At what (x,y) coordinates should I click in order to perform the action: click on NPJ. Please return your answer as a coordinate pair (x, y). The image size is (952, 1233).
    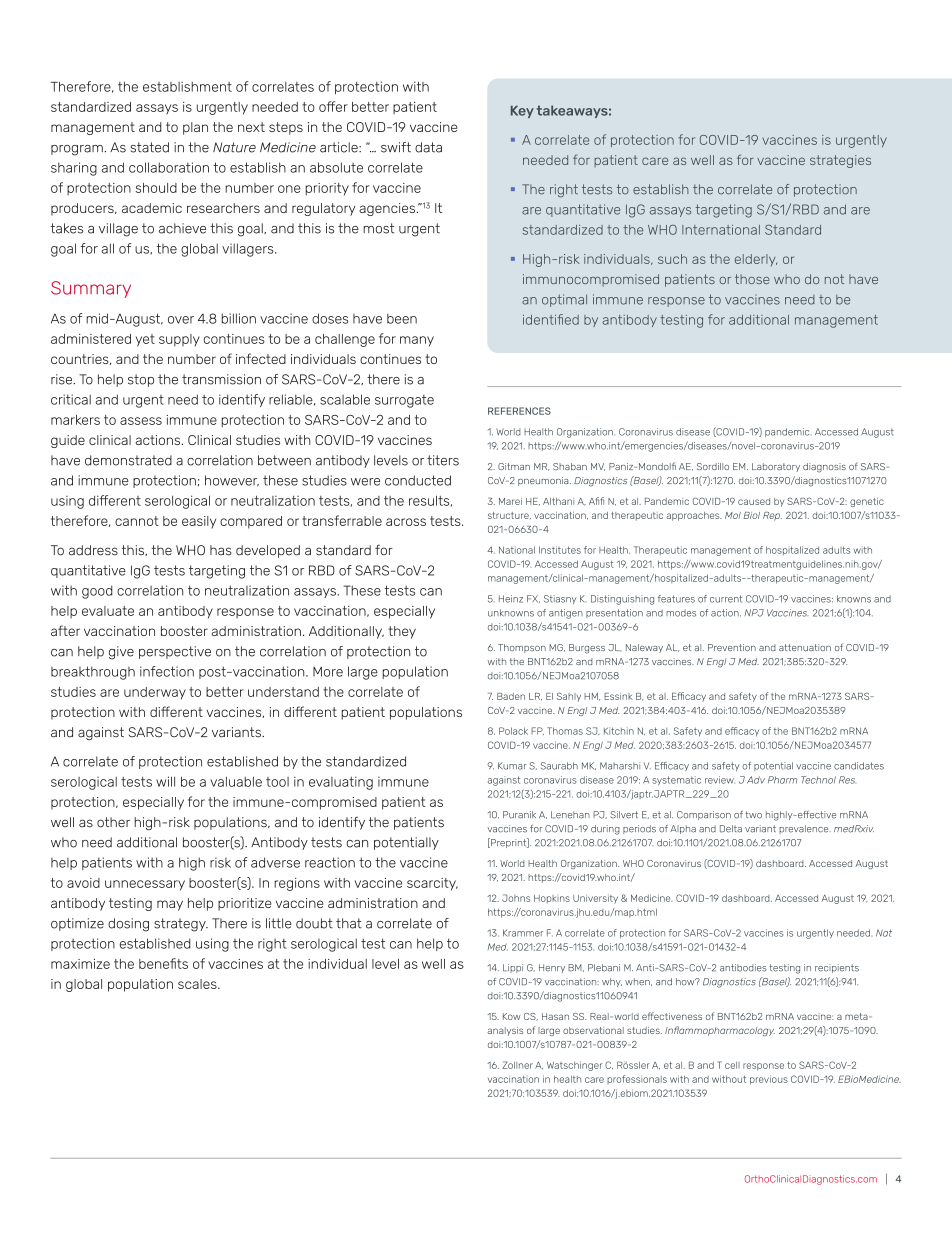
    Looking at the image, I should click on (754, 613).
